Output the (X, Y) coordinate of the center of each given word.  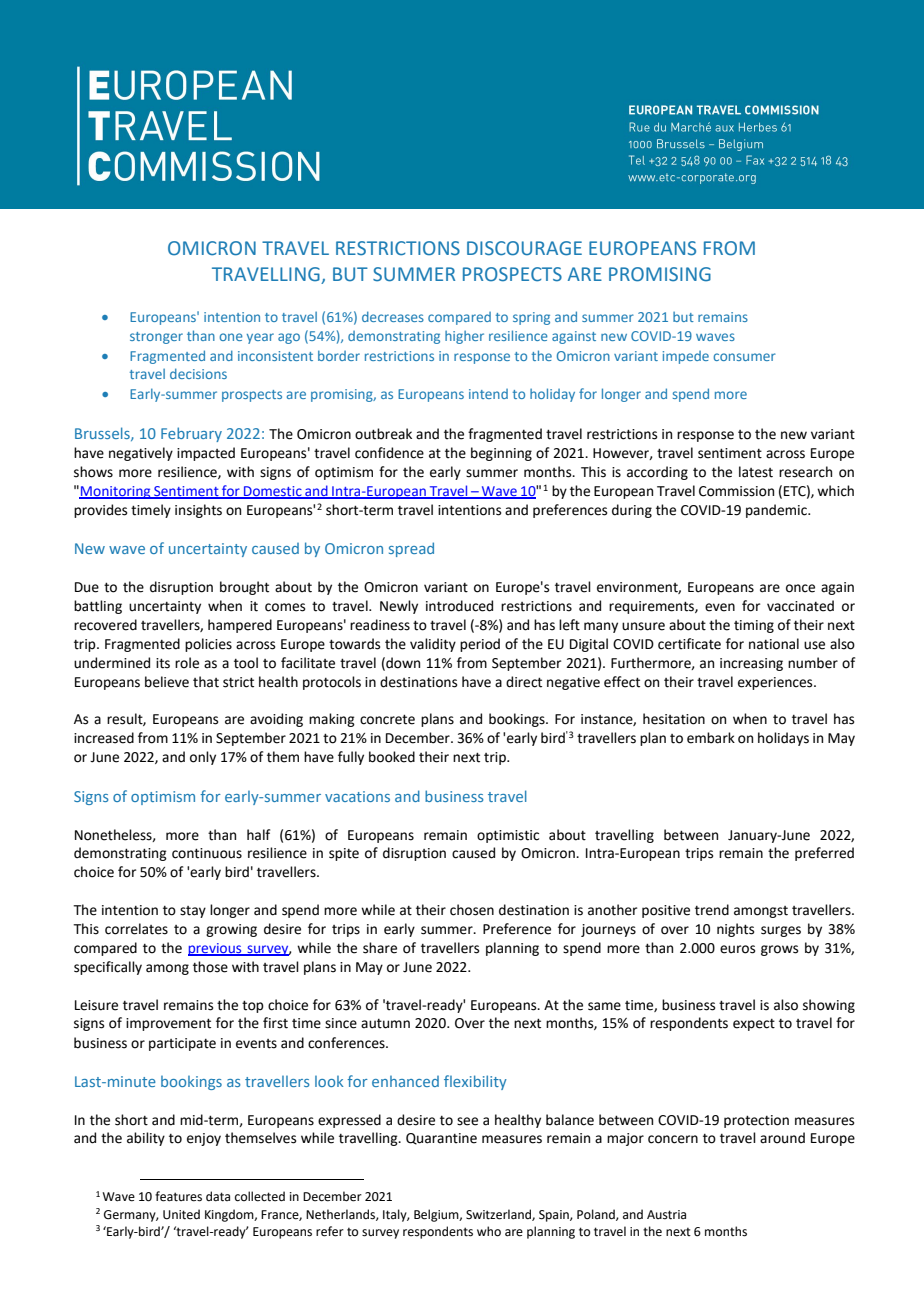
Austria (666, 1215)
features (178, 1196)
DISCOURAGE (524, 248)
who (489, 1231)
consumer (744, 357)
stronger (156, 338)
